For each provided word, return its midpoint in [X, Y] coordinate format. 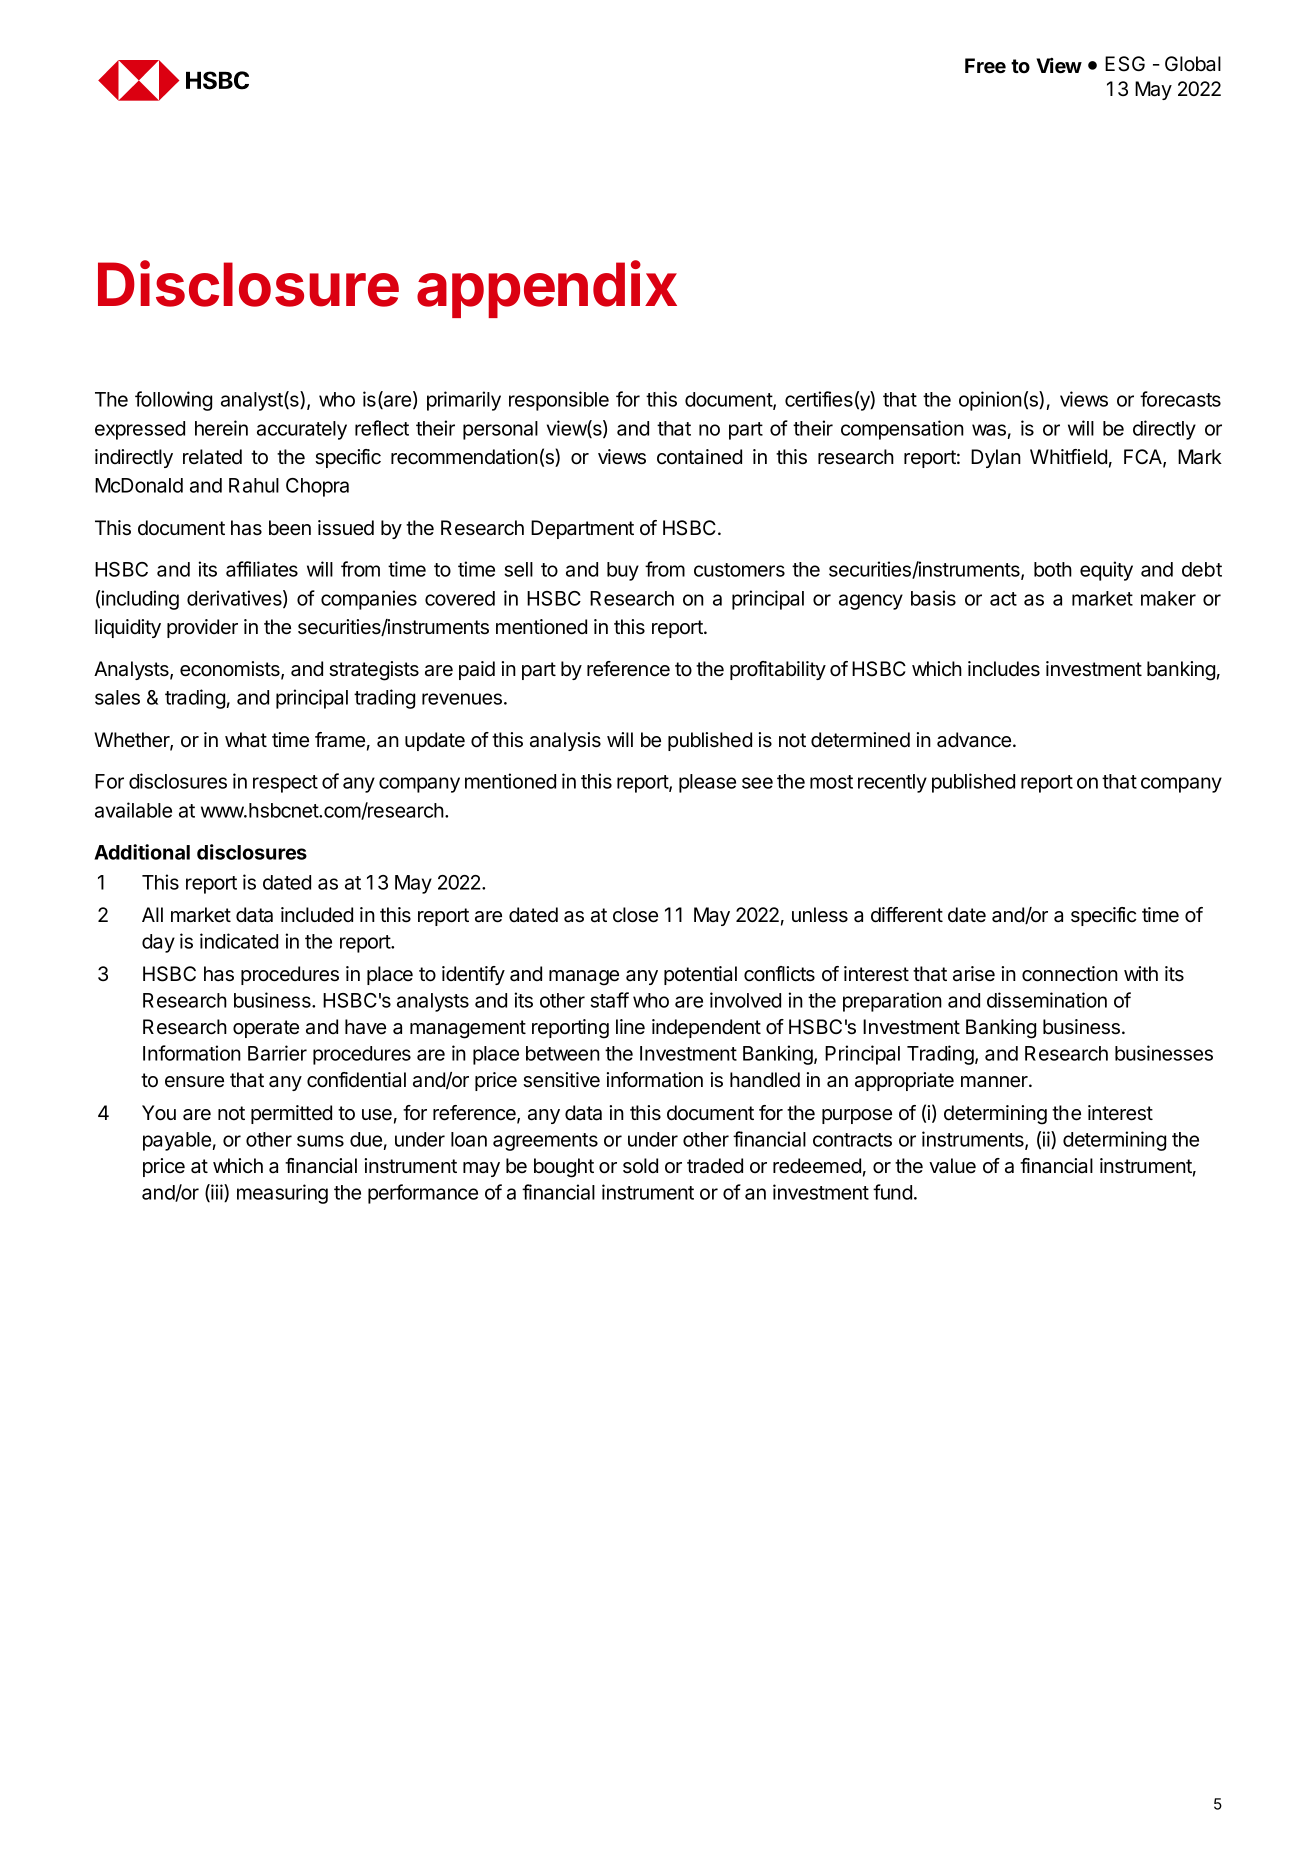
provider [202, 628]
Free [985, 66]
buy [623, 571]
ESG [1125, 64]
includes [1004, 669]
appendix [547, 289]
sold [640, 1166]
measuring [282, 1194]
